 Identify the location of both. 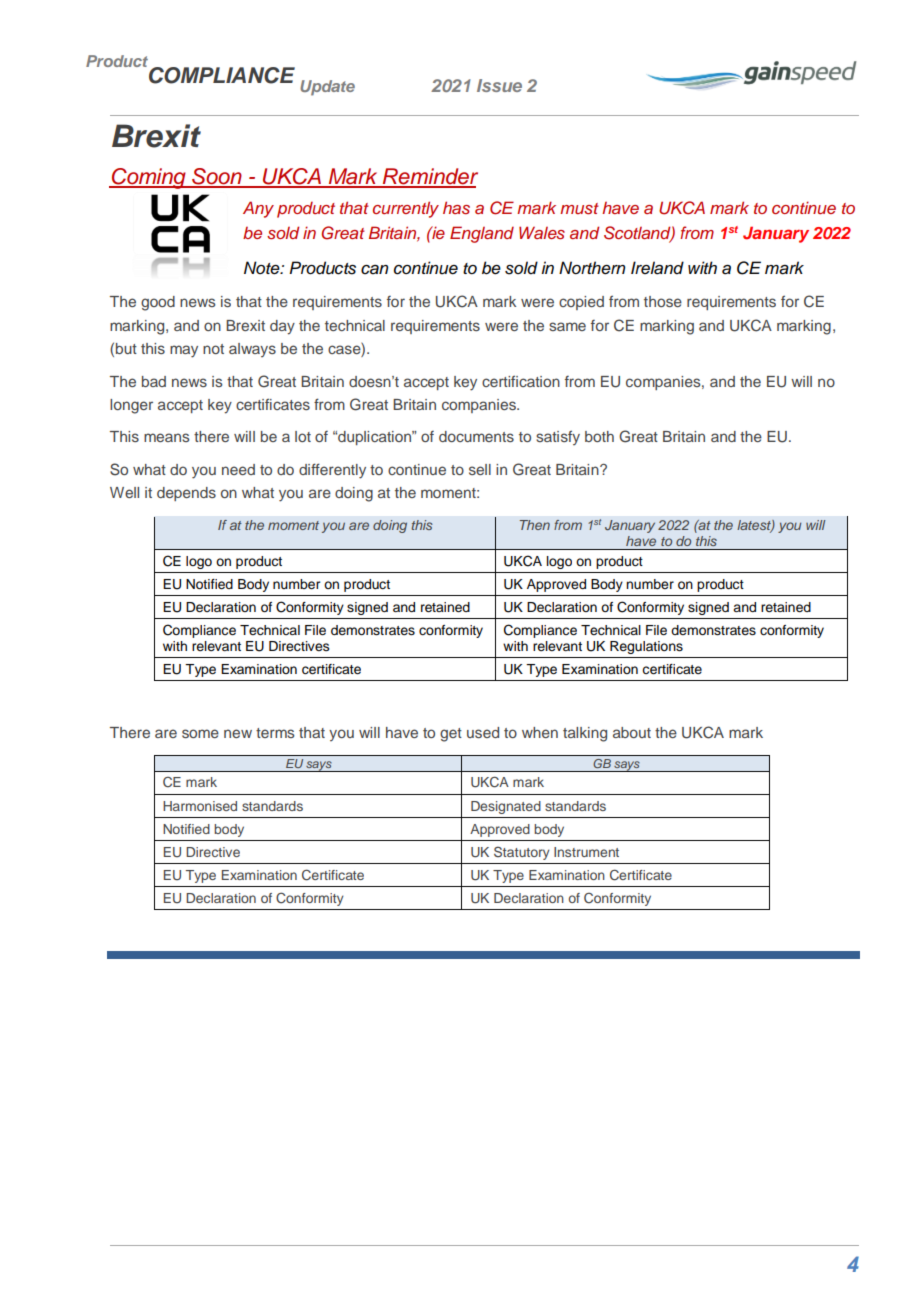
(599, 436).
